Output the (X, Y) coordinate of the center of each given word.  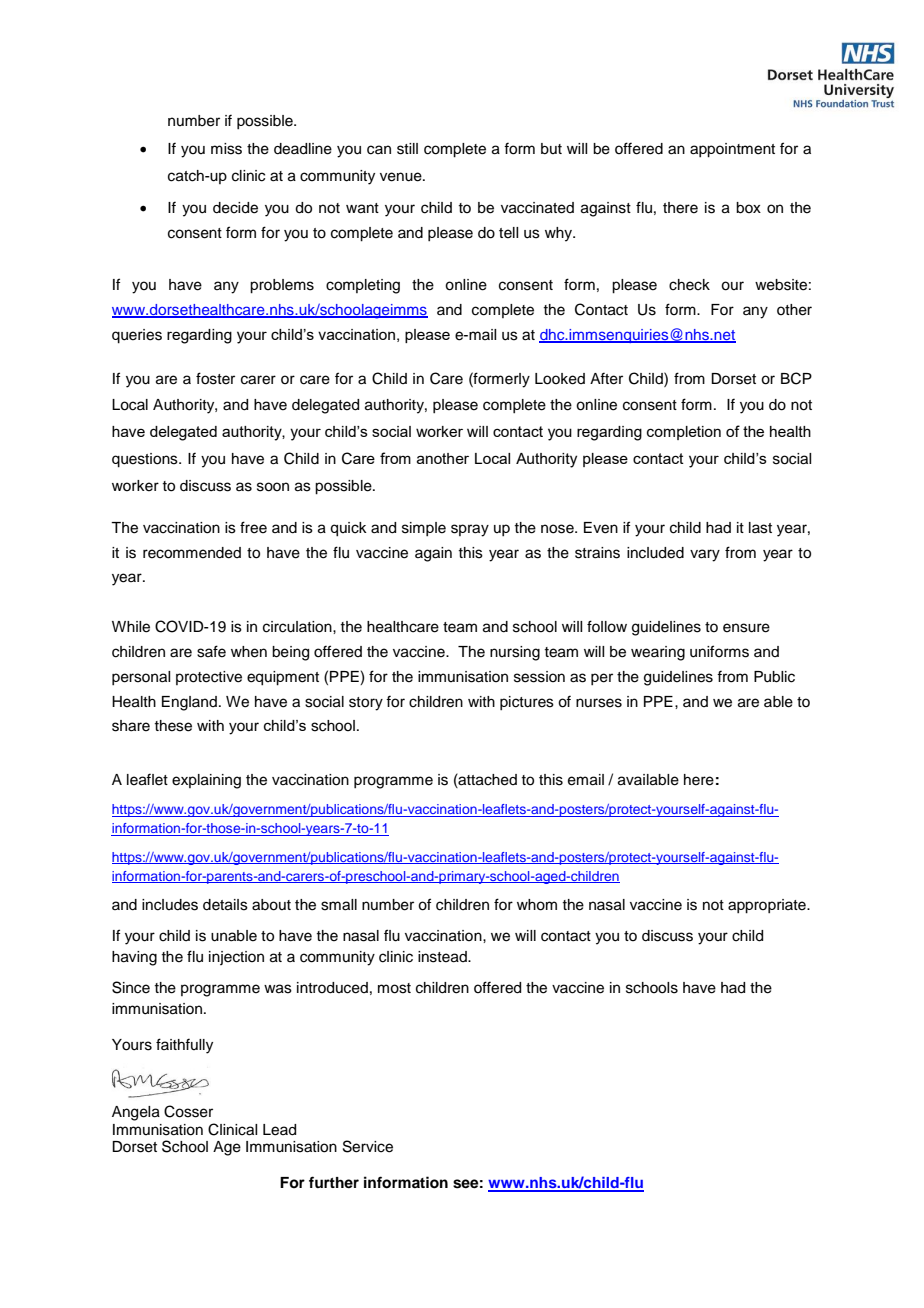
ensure (746, 628)
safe (211, 651)
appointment (732, 150)
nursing (515, 653)
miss (226, 149)
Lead (279, 1130)
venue (402, 177)
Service (368, 1146)
